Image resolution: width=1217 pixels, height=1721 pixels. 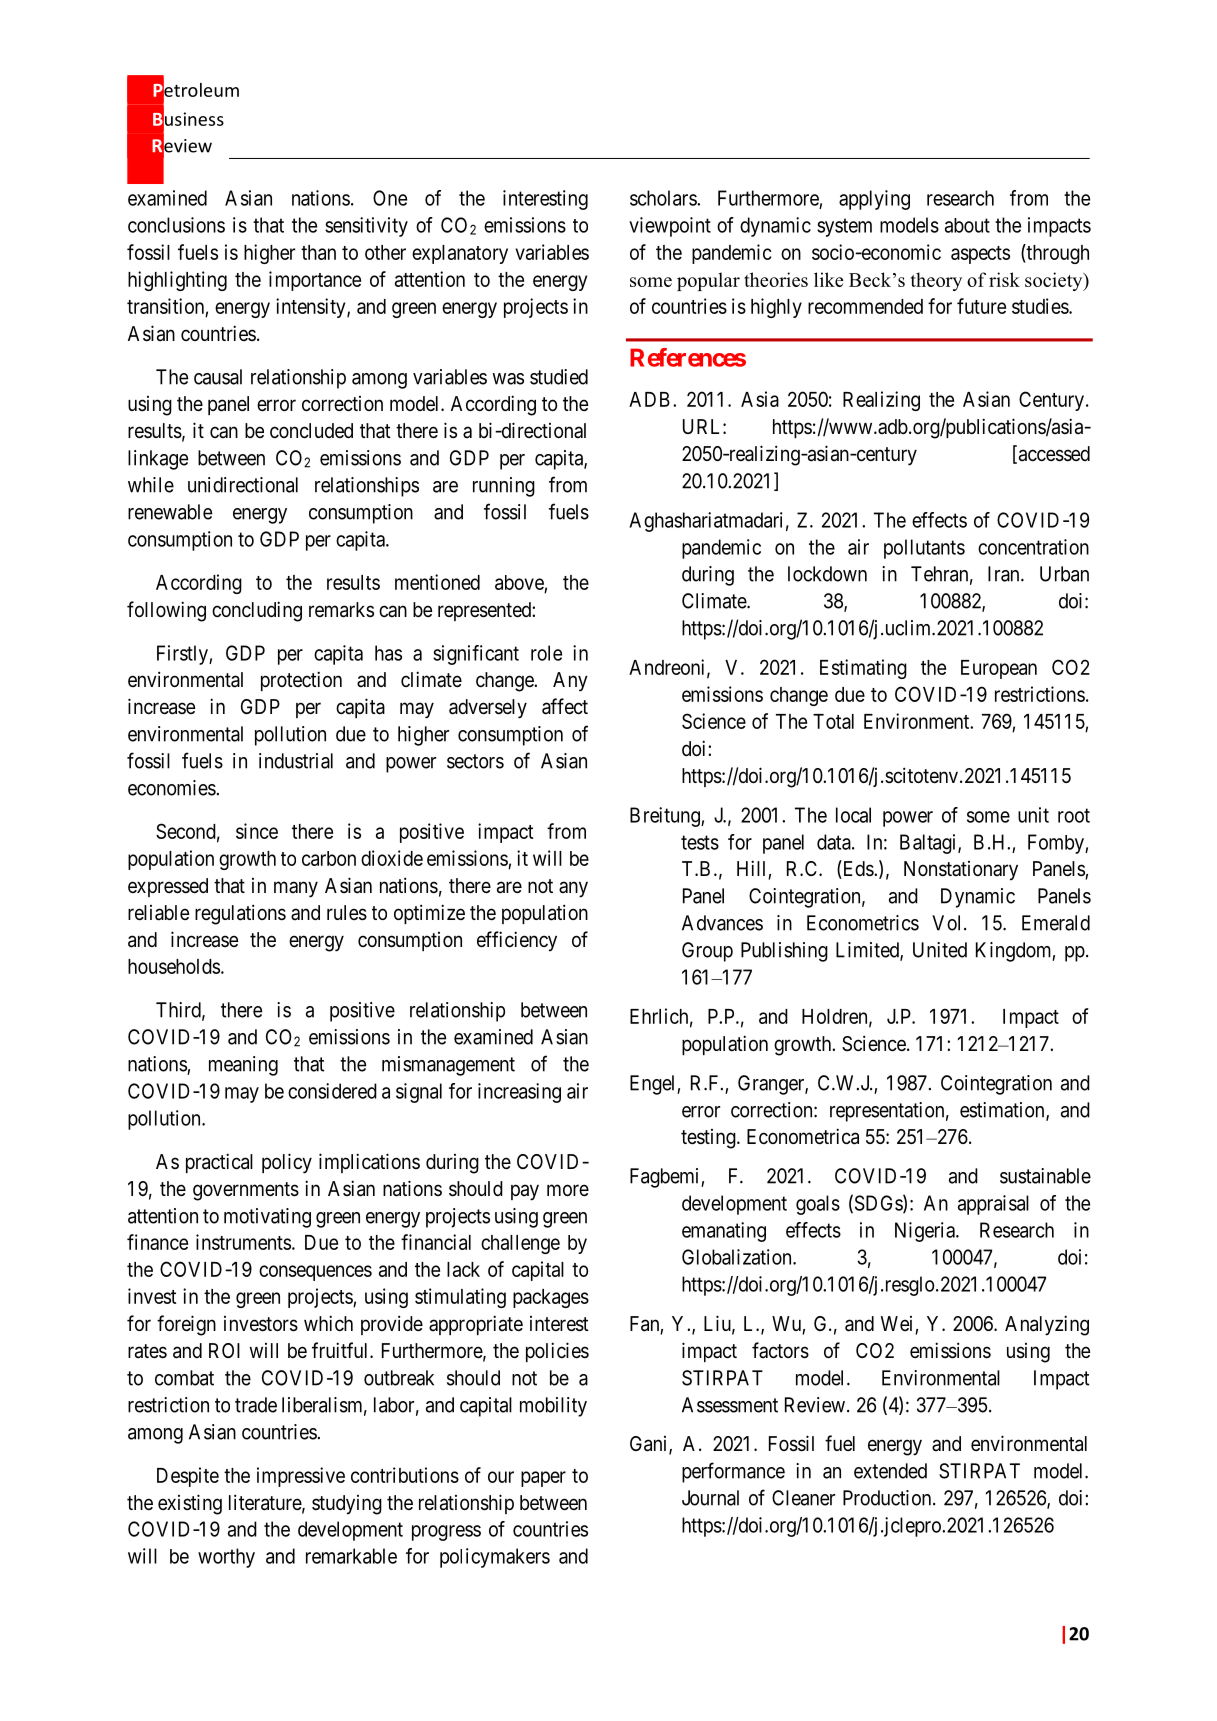 What do you see at coordinates (700, 842) in the document?
I see `tests` at bounding box center [700, 842].
